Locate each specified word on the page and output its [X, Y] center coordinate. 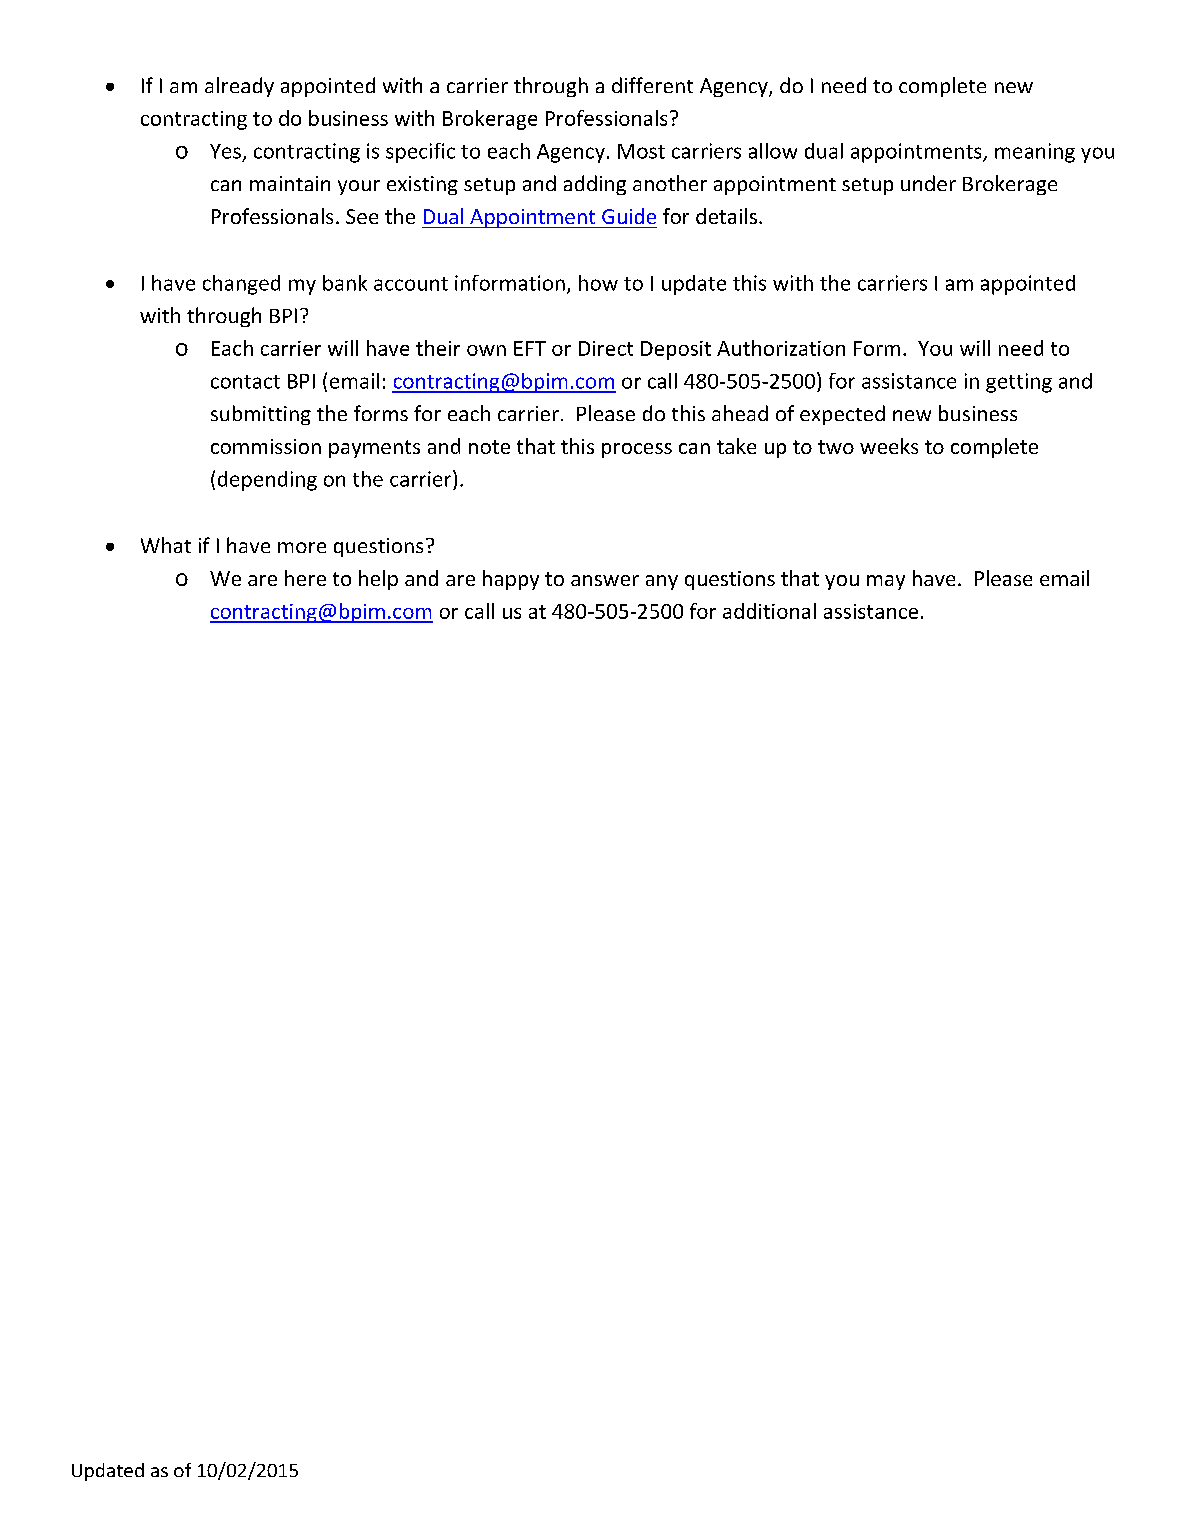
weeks [889, 446]
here [305, 578]
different [652, 85]
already [239, 87]
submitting [261, 415]
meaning [1035, 153]
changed [241, 285]
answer [605, 580]
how [598, 283]
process [637, 450]
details [726, 216]
